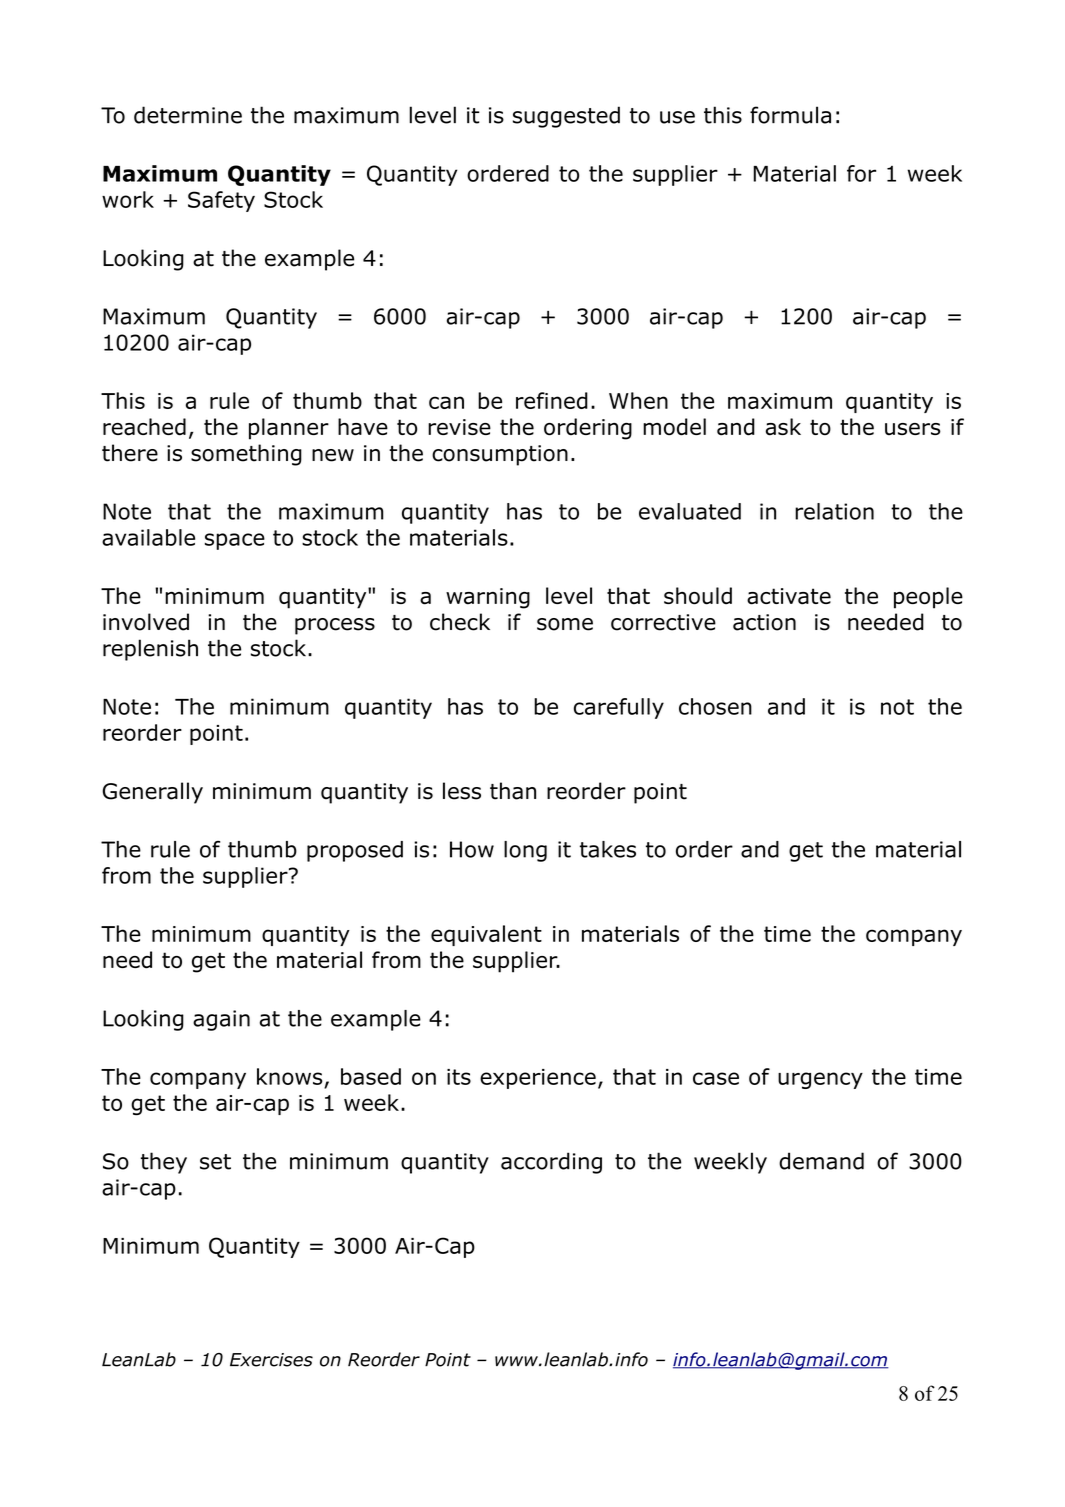 The image size is (1065, 1507). What do you see at coordinates (486, 935) in the screenshot?
I see `equivalent` at bounding box center [486, 935].
